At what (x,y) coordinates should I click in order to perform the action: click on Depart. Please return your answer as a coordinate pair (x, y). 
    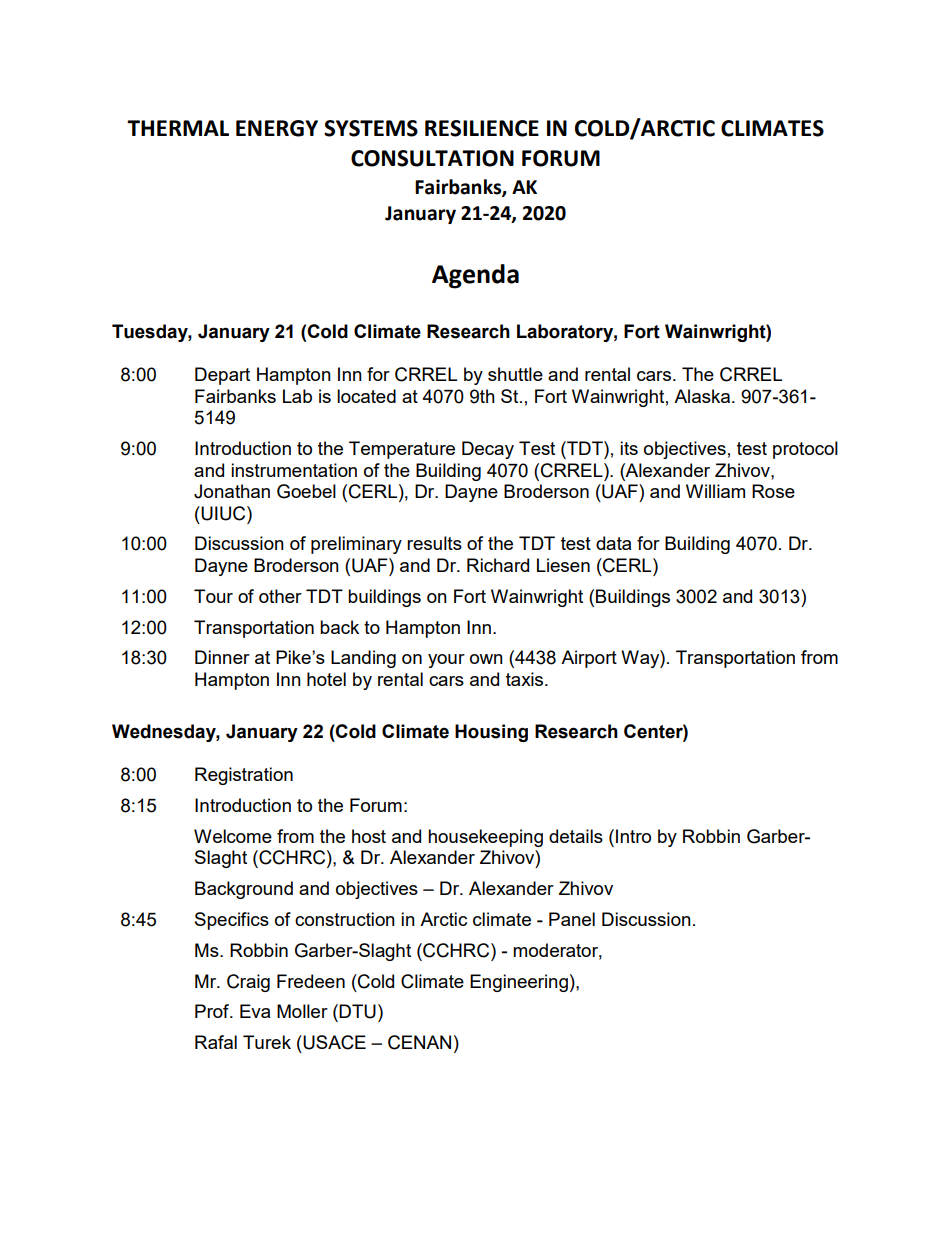
    Looking at the image, I should click on (222, 376).
